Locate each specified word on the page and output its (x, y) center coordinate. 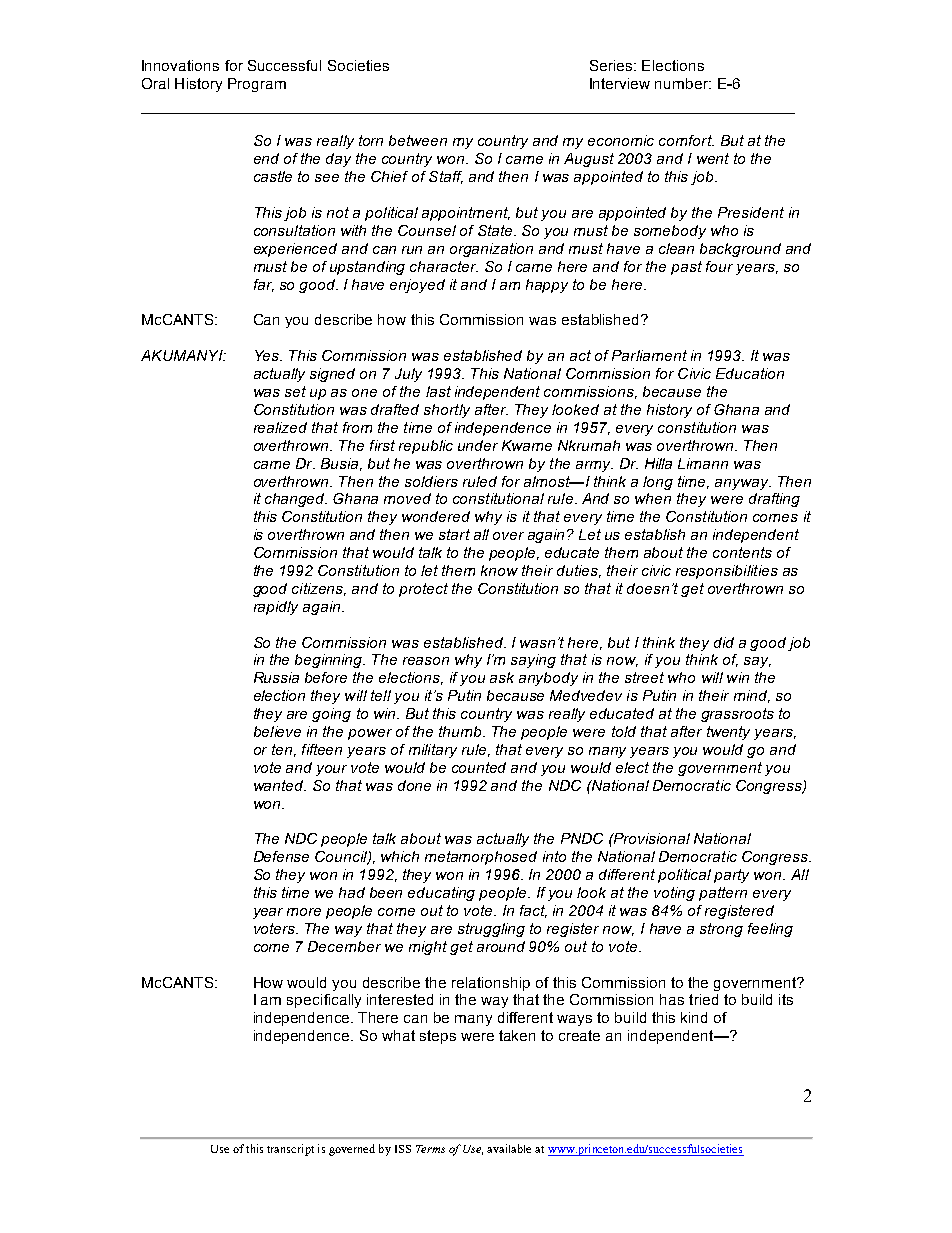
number (683, 83)
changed (296, 500)
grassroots (737, 715)
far (264, 285)
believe (277, 731)
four (719, 266)
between (418, 140)
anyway (743, 484)
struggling (491, 930)
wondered (436, 516)
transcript (290, 1150)
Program (257, 85)
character (444, 266)
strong (721, 930)
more (304, 912)
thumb (461, 731)
